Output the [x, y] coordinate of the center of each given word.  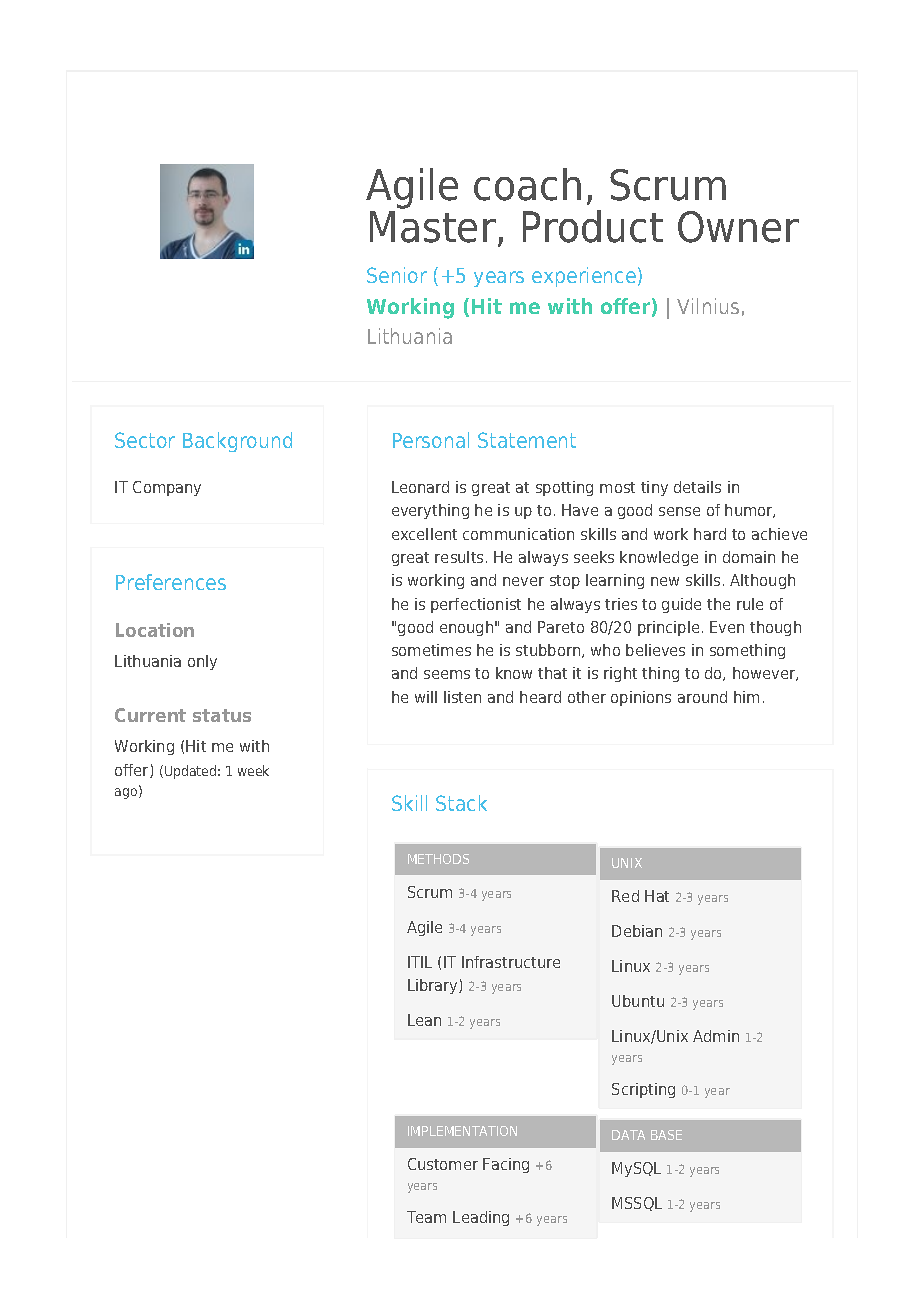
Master [433, 227]
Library [434, 986]
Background [237, 442]
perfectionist [476, 605]
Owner [738, 227]
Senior [397, 275]
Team [426, 1217]
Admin [716, 1036]
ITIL [420, 962]
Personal [431, 440]
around [702, 697]
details [697, 487]
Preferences [171, 582]
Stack [461, 803]
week [253, 770]
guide [681, 605]
